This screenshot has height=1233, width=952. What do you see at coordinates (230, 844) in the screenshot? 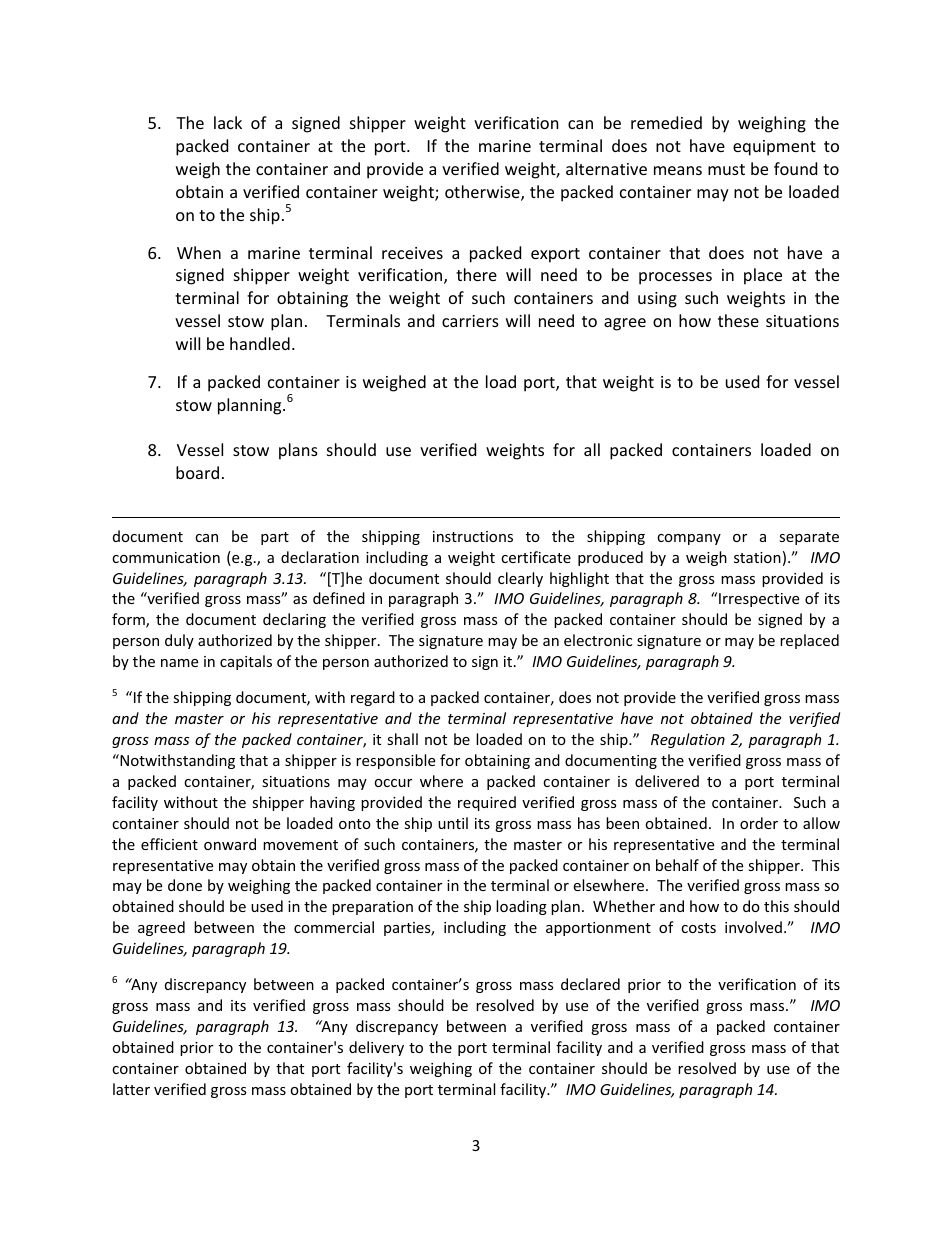
I see `onward` at bounding box center [230, 844].
